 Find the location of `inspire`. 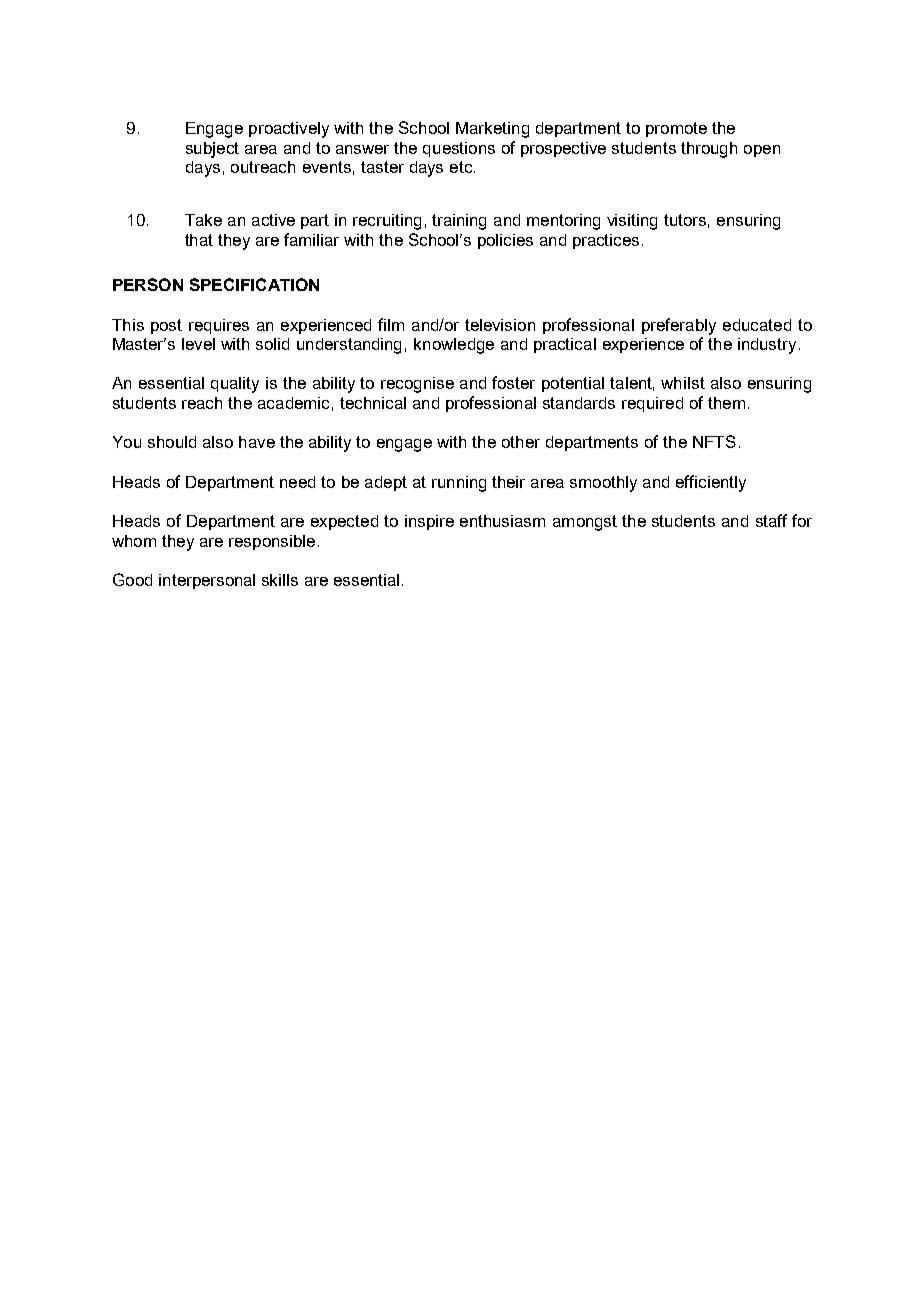

inspire is located at coordinates (429, 522).
